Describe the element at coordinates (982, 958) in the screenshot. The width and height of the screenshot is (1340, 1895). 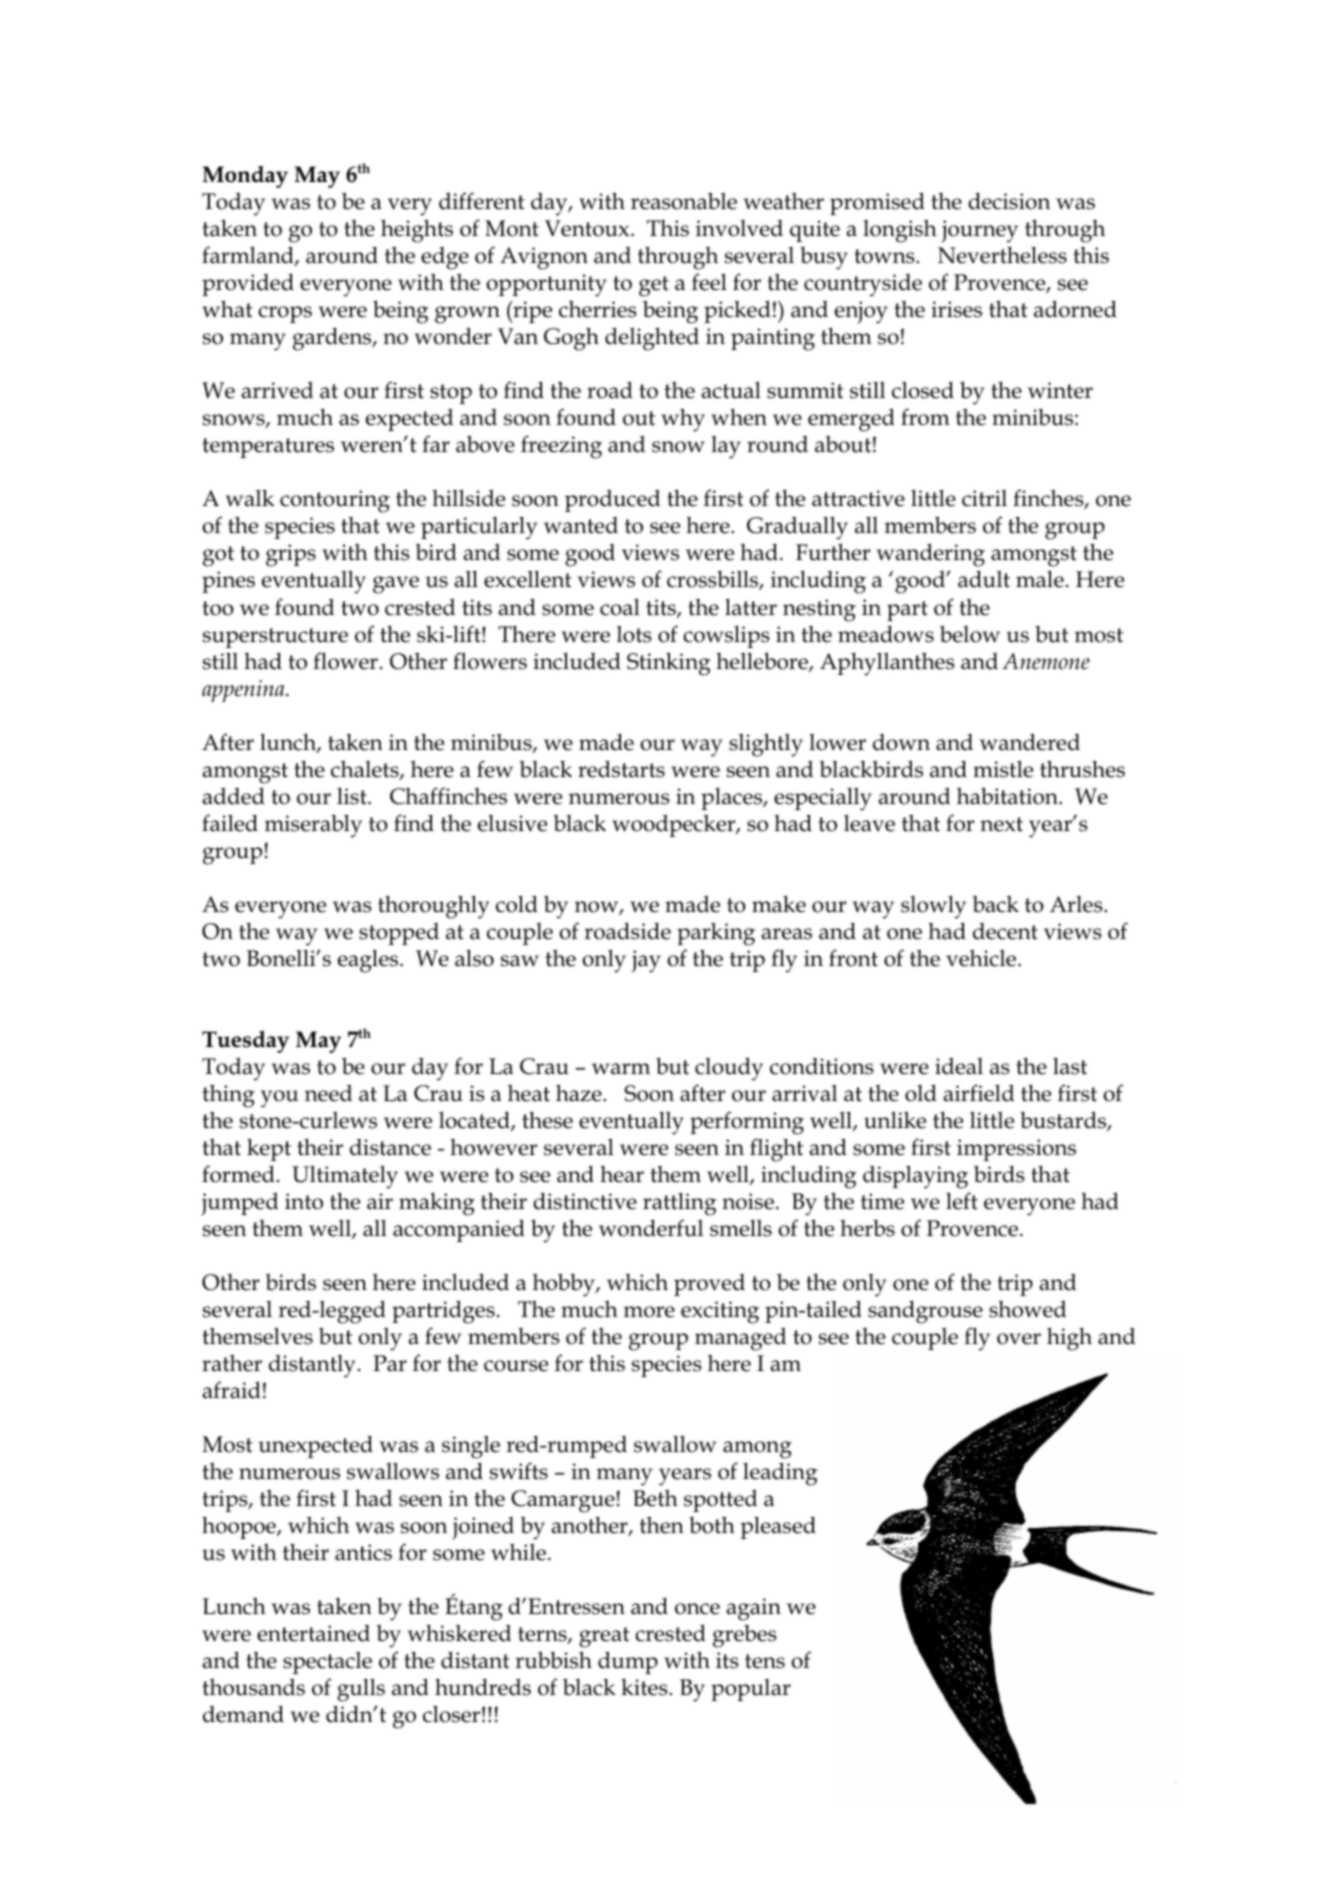
I see `vehicle` at that location.
